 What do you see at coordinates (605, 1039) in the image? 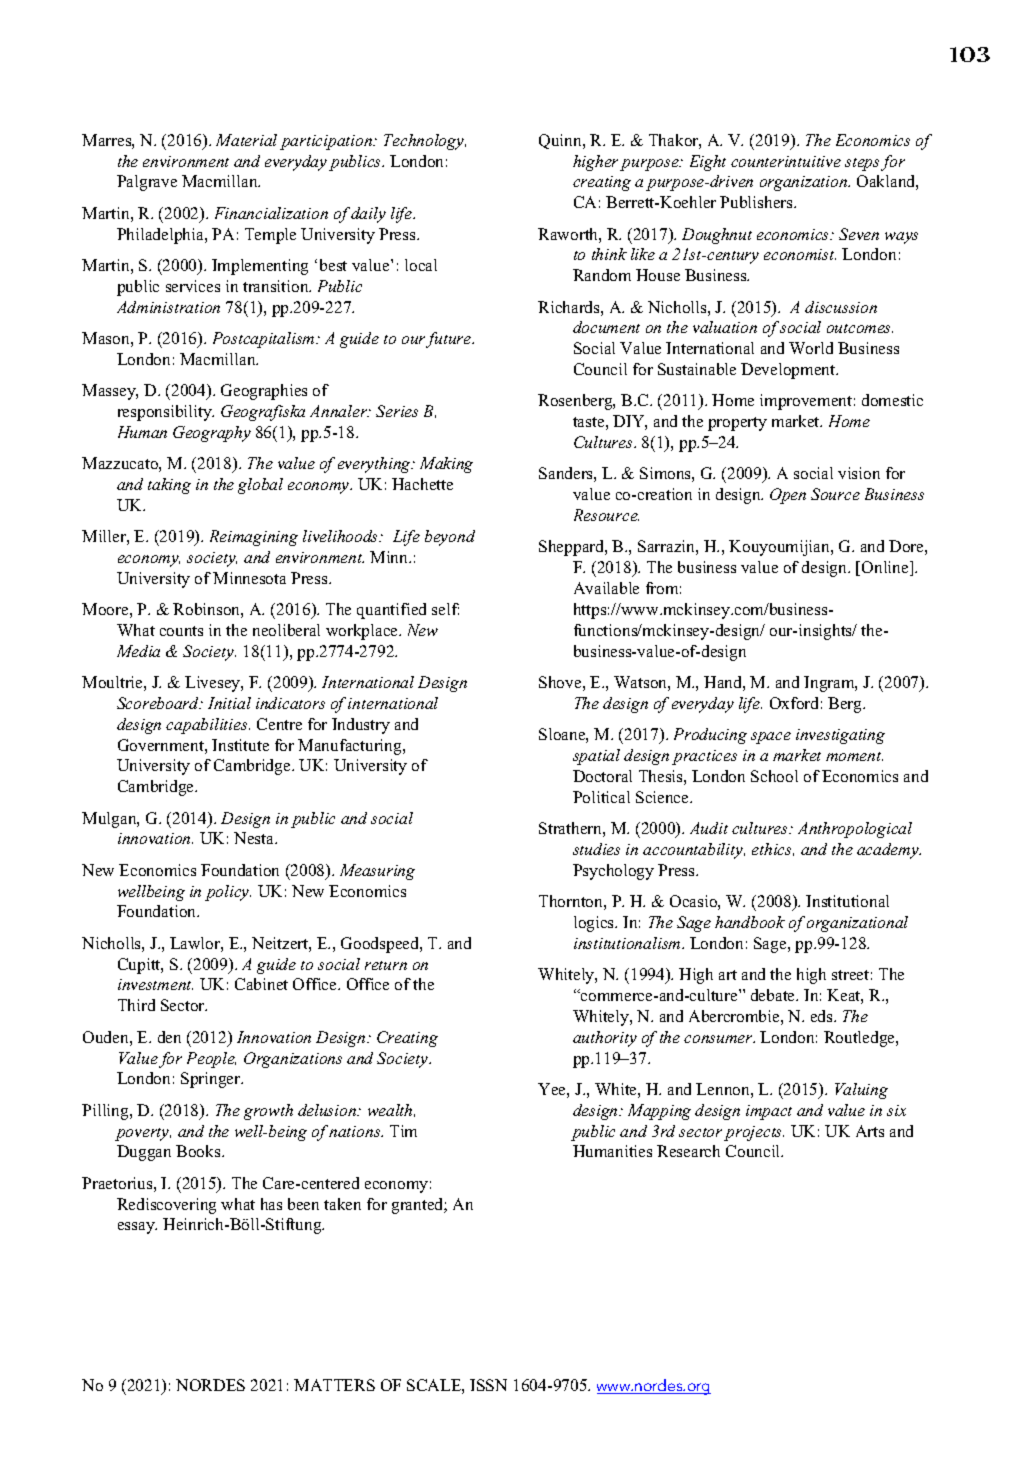
I see `authority` at bounding box center [605, 1039].
